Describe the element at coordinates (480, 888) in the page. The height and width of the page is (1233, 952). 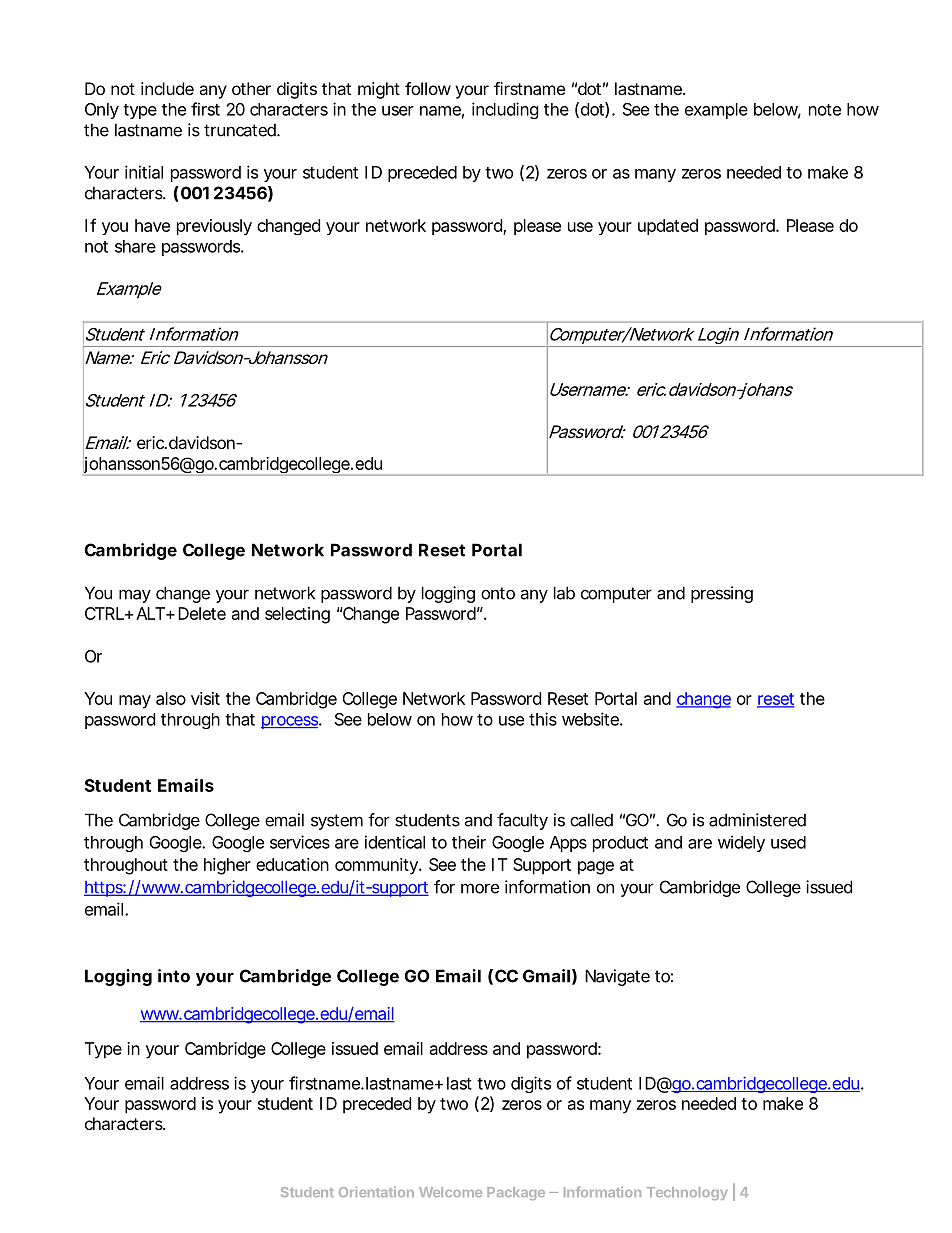
I see `more` at that location.
